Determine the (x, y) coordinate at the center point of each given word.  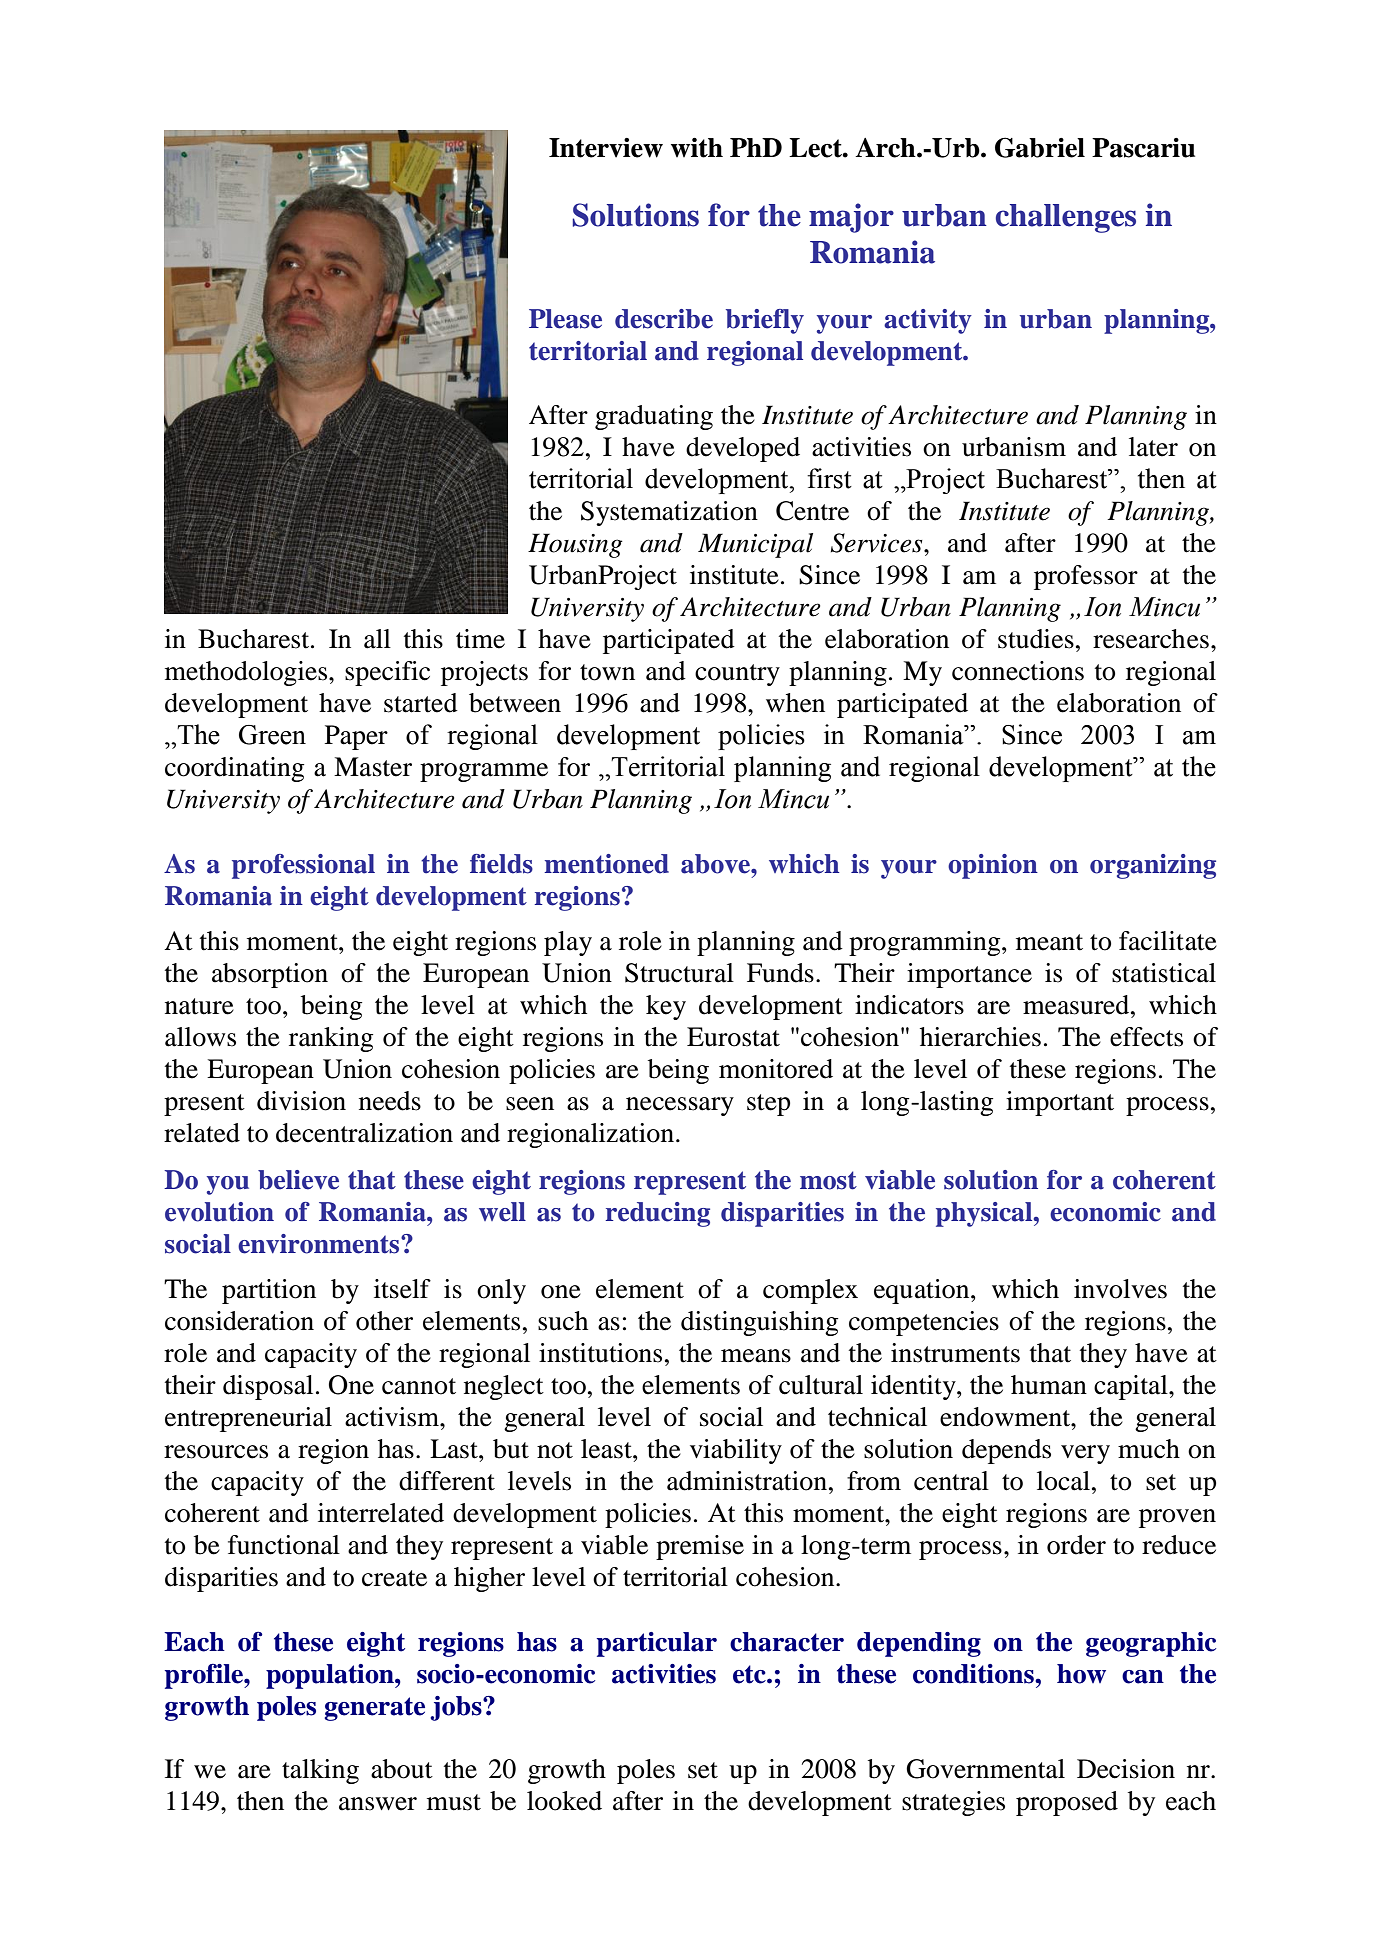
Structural (679, 973)
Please (565, 319)
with (697, 148)
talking (320, 1771)
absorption (270, 975)
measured (1077, 1005)
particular (657, 1644)
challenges (1066, 218)
